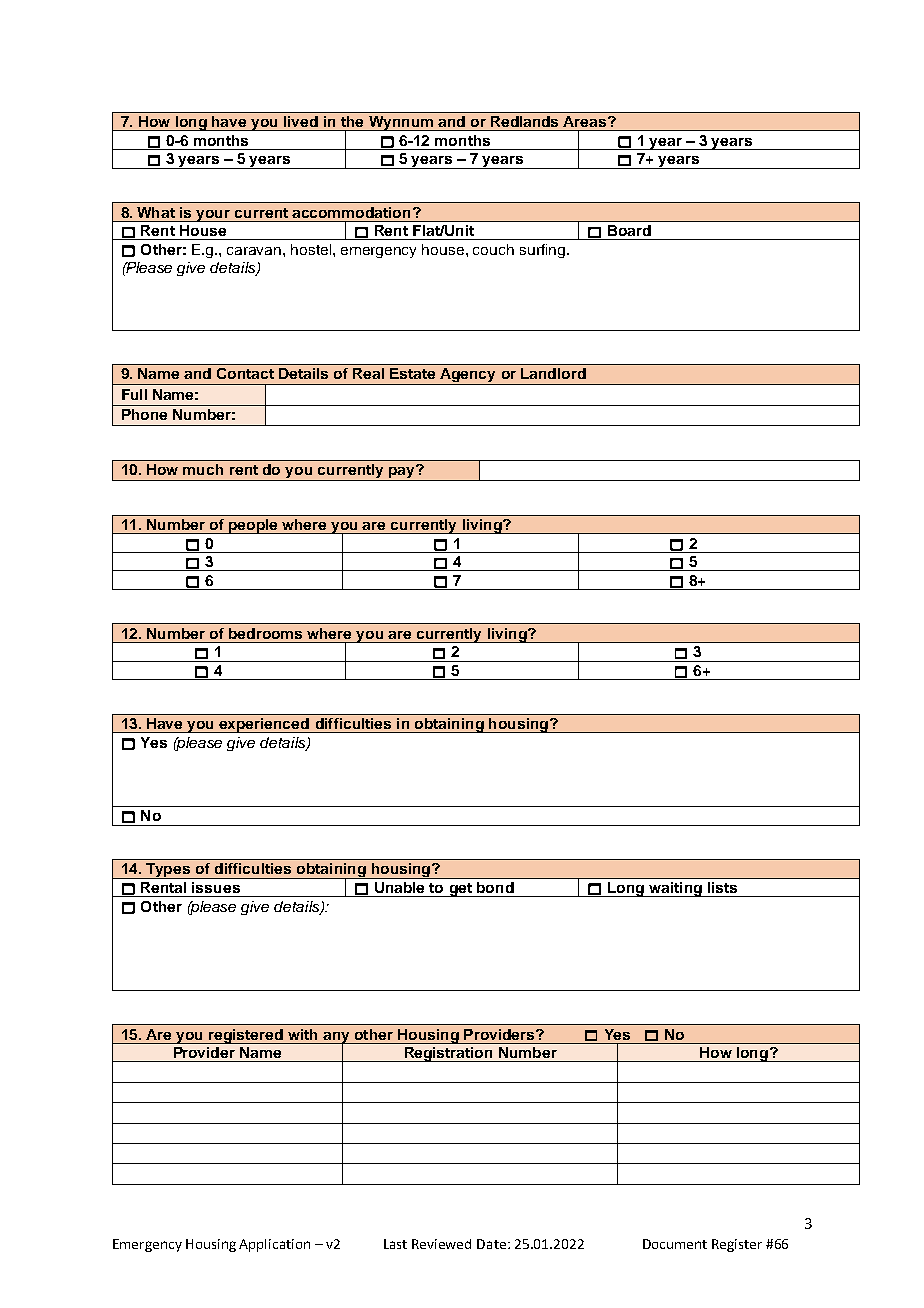 The height and width of the screenshot is (1308, 924). Describe the element at coordinates (675, 1244) in the screenshot. I see `Document` at that location.
